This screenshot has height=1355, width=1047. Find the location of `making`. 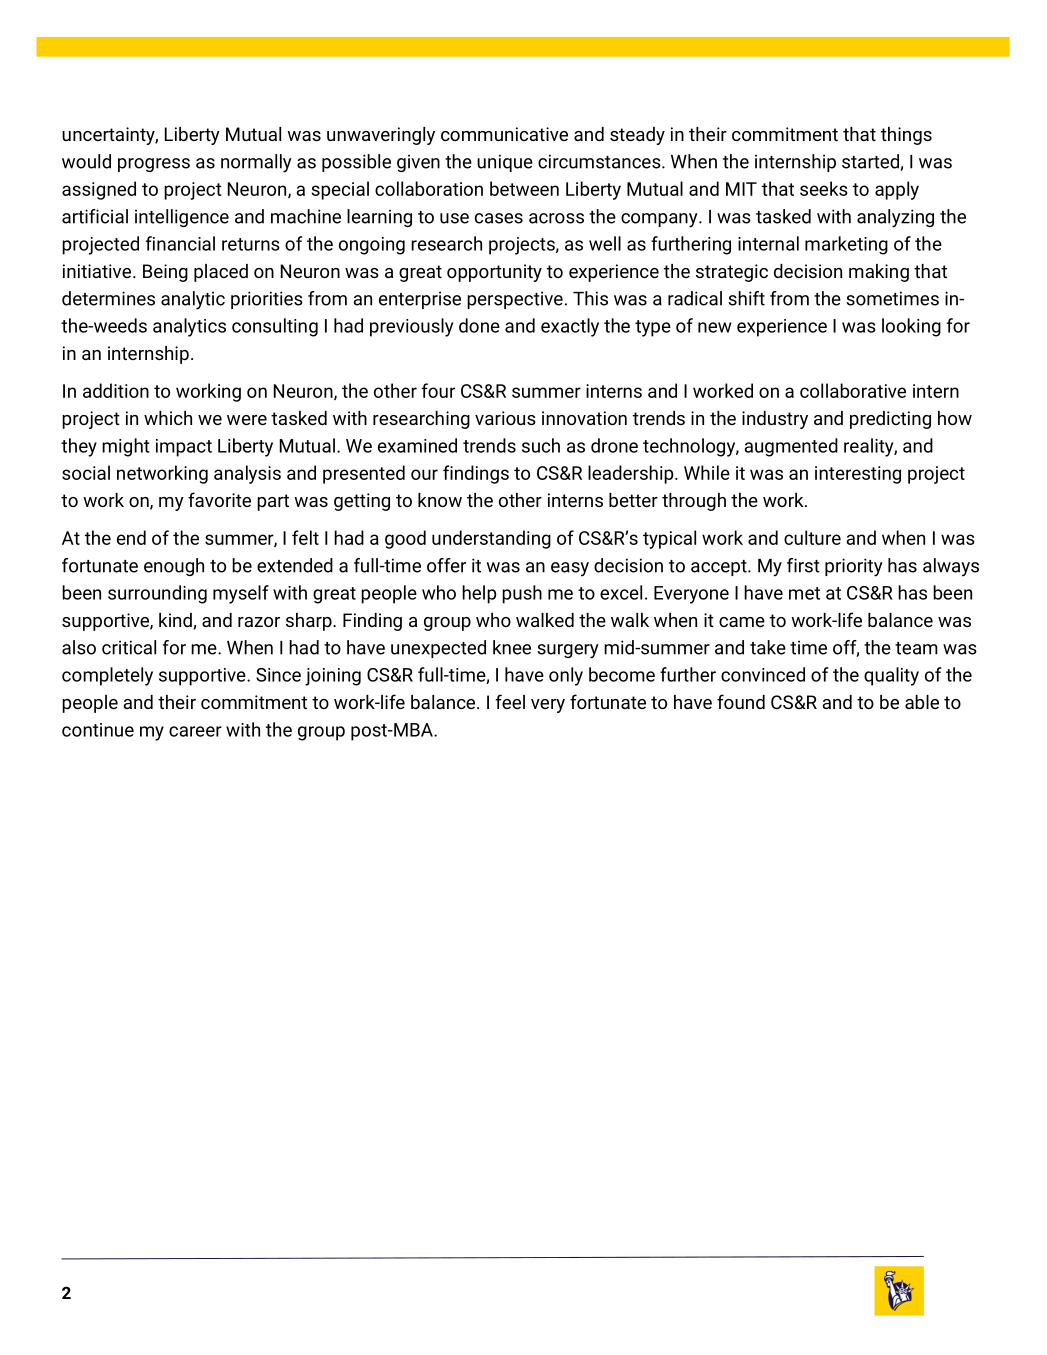

making is located at coordinates (879, 273).
